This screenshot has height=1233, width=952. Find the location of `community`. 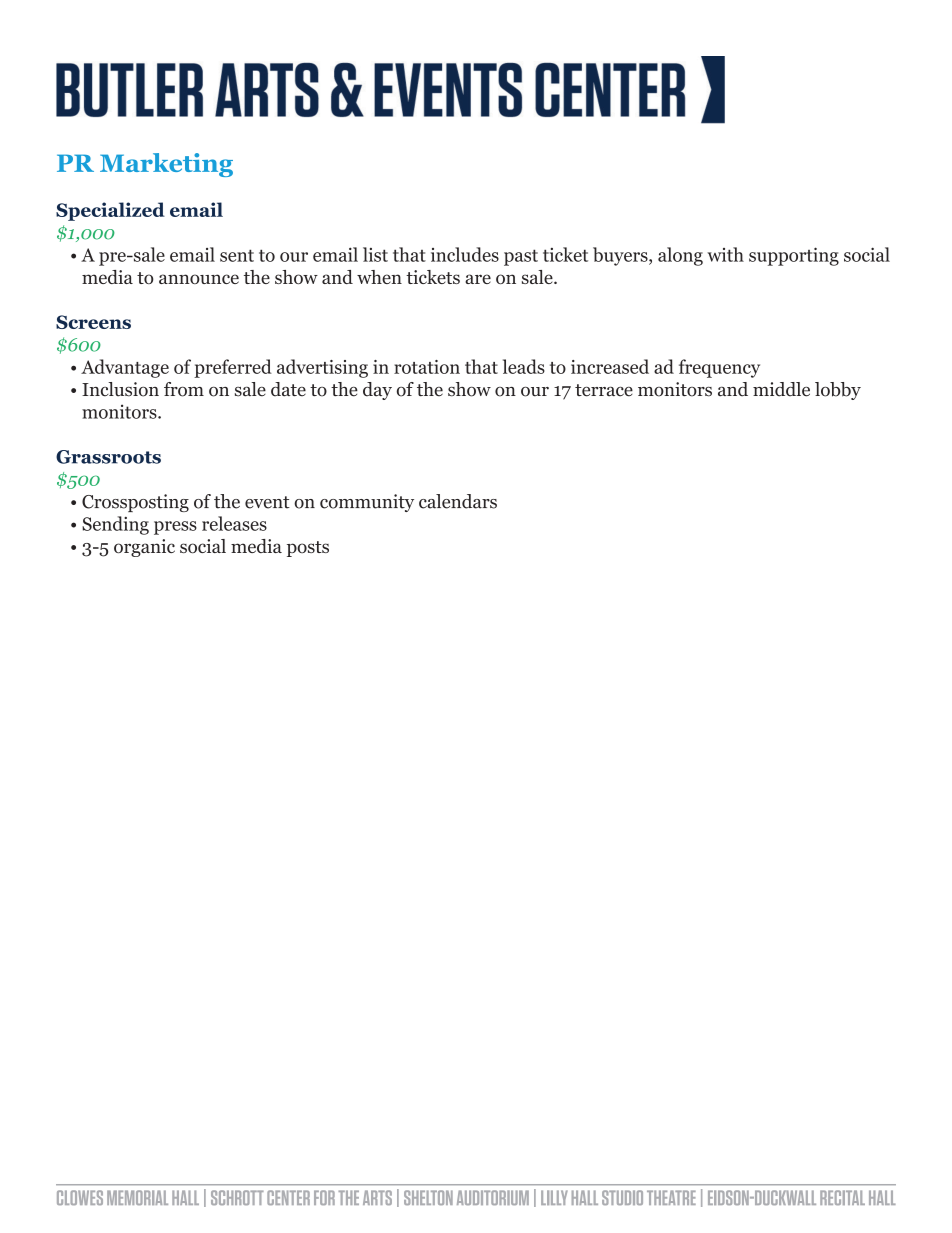

community is located at coordinates (367, 503).
